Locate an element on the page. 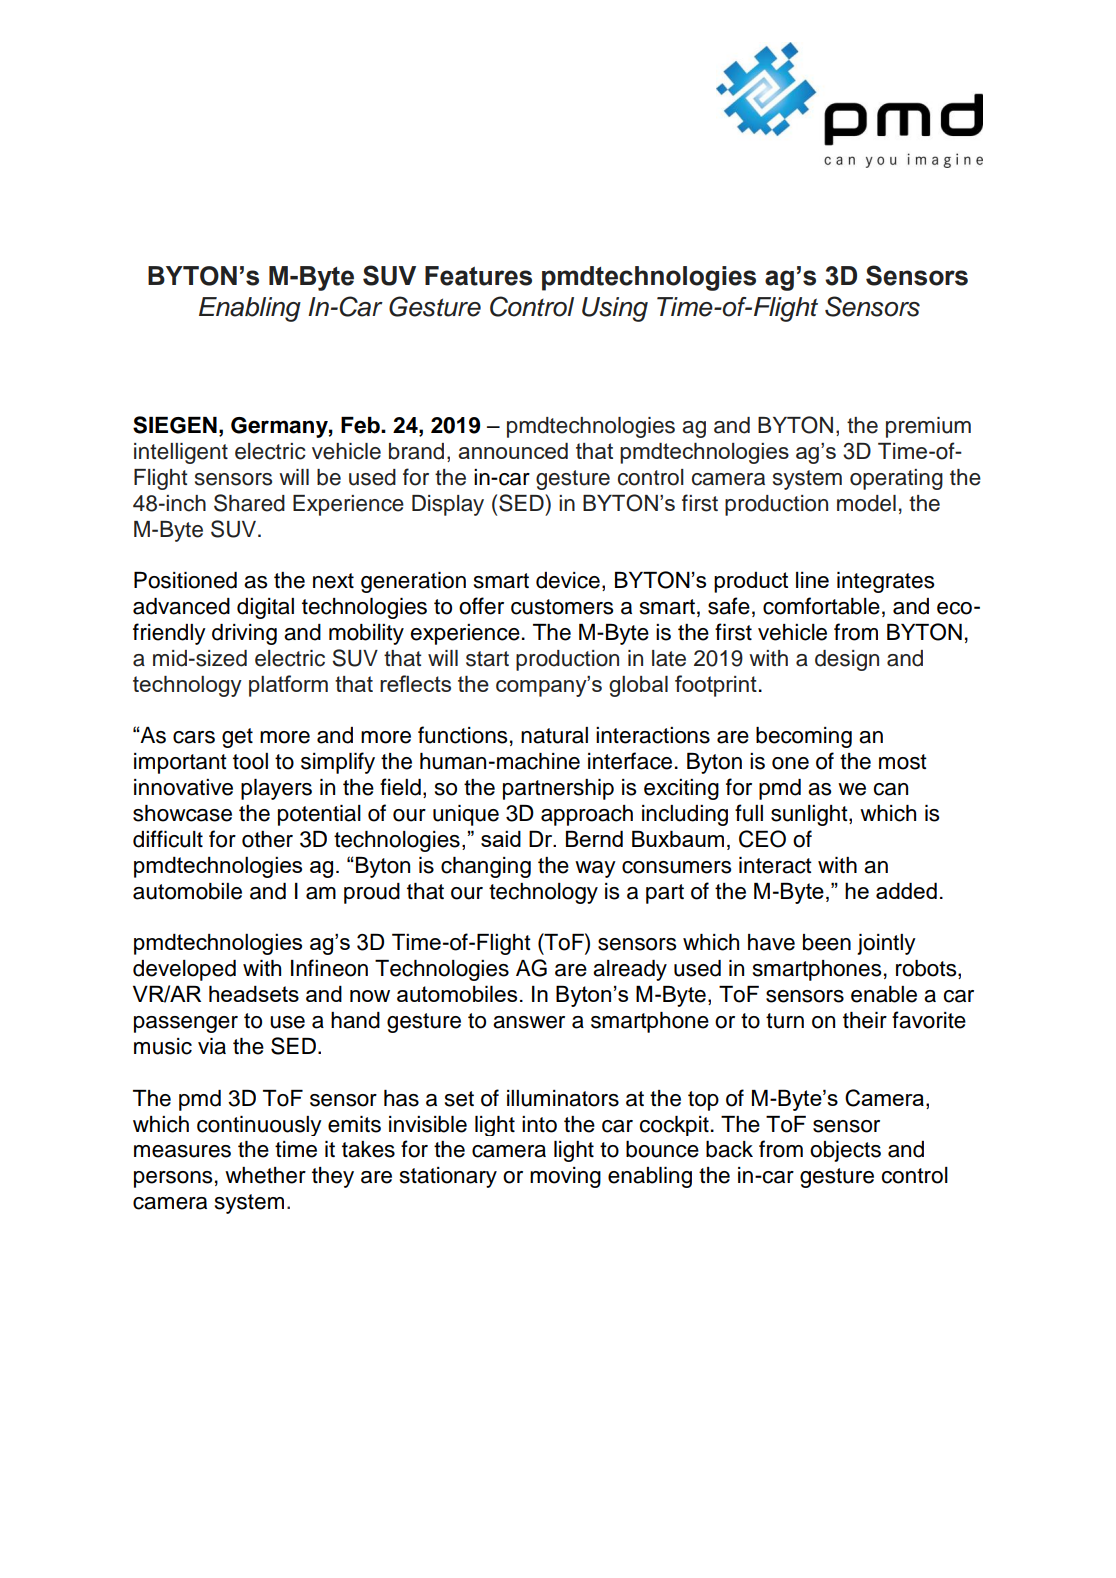 The width and height of the page is (1116, 1578). developed is located at coordinates (184, 970).
